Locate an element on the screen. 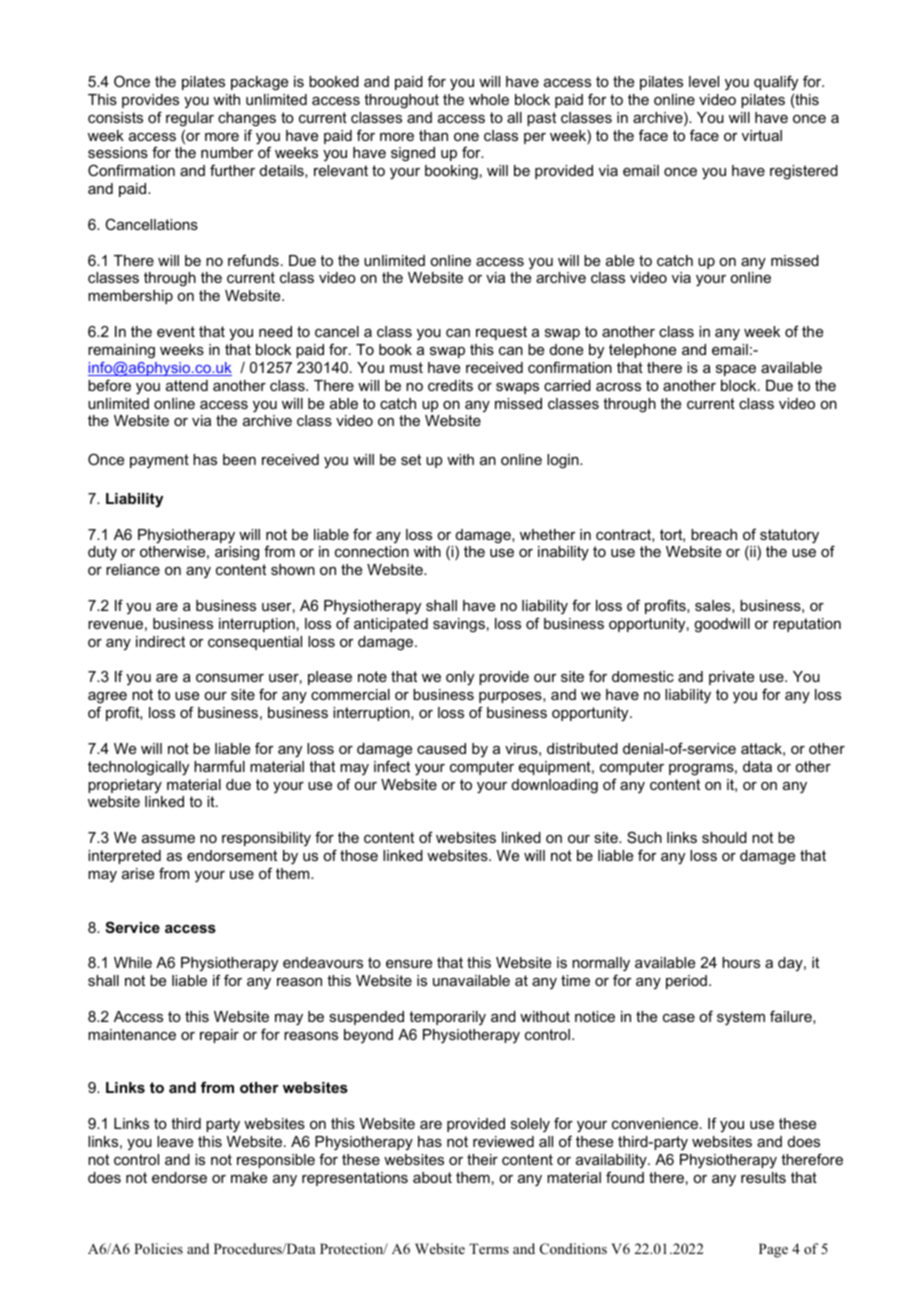 The height and width of the screenshot is (1308, 924). repair is located at coordinates (219, 1036).
